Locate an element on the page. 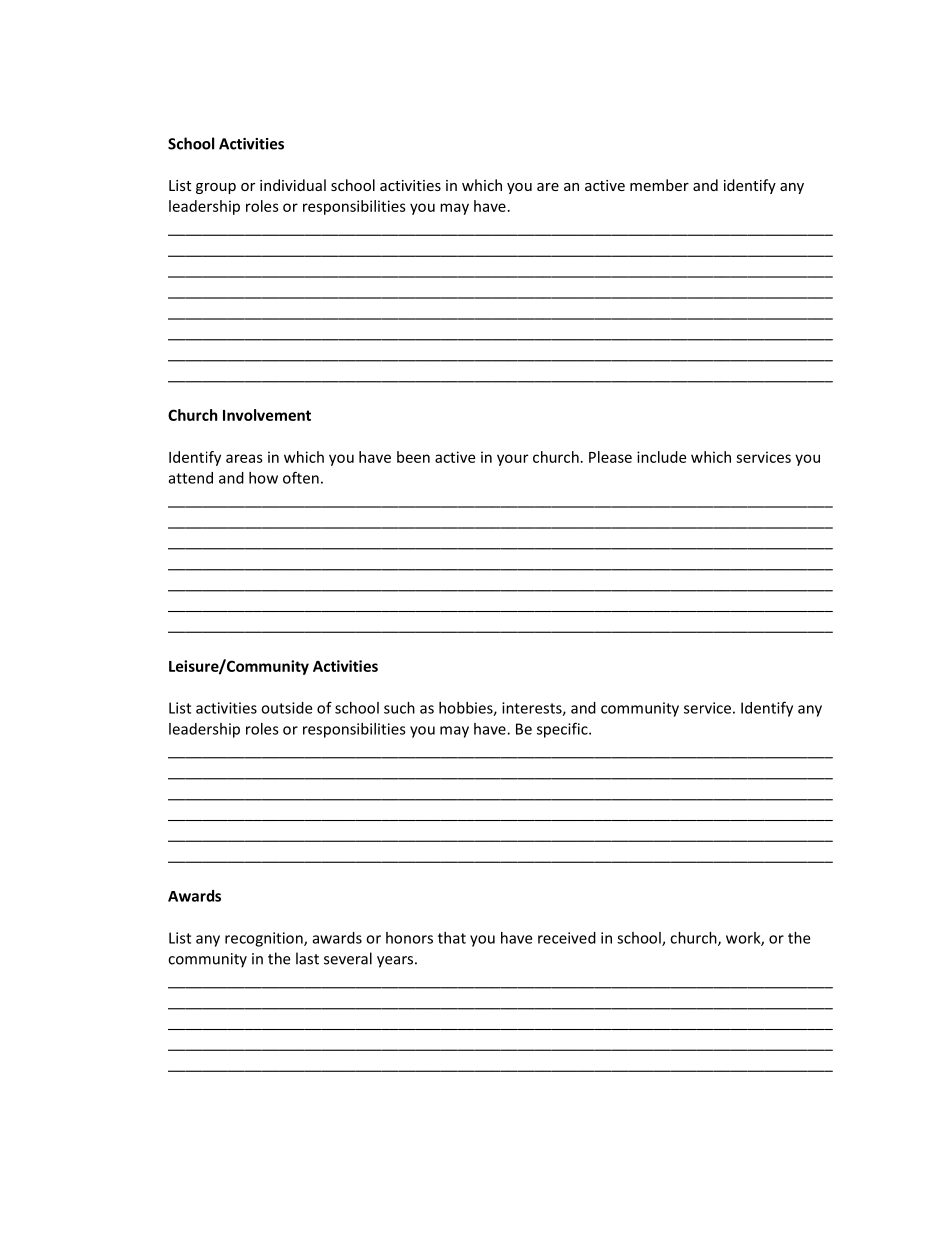  recognition is located at coordinates (265, 939).
